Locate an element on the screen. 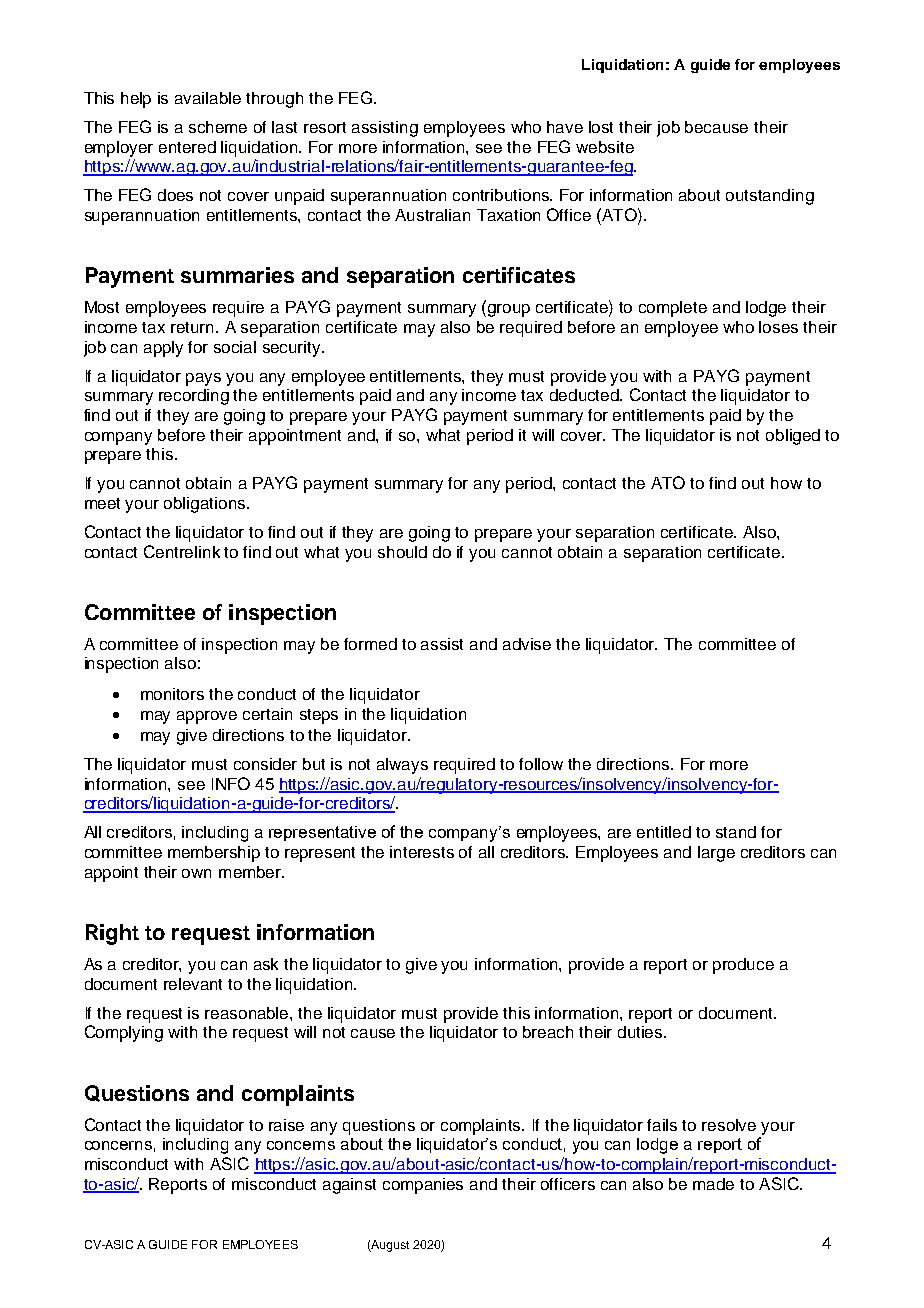 This screenshot has height=1308, width=924. advise is located at coordinates (527, 644).
